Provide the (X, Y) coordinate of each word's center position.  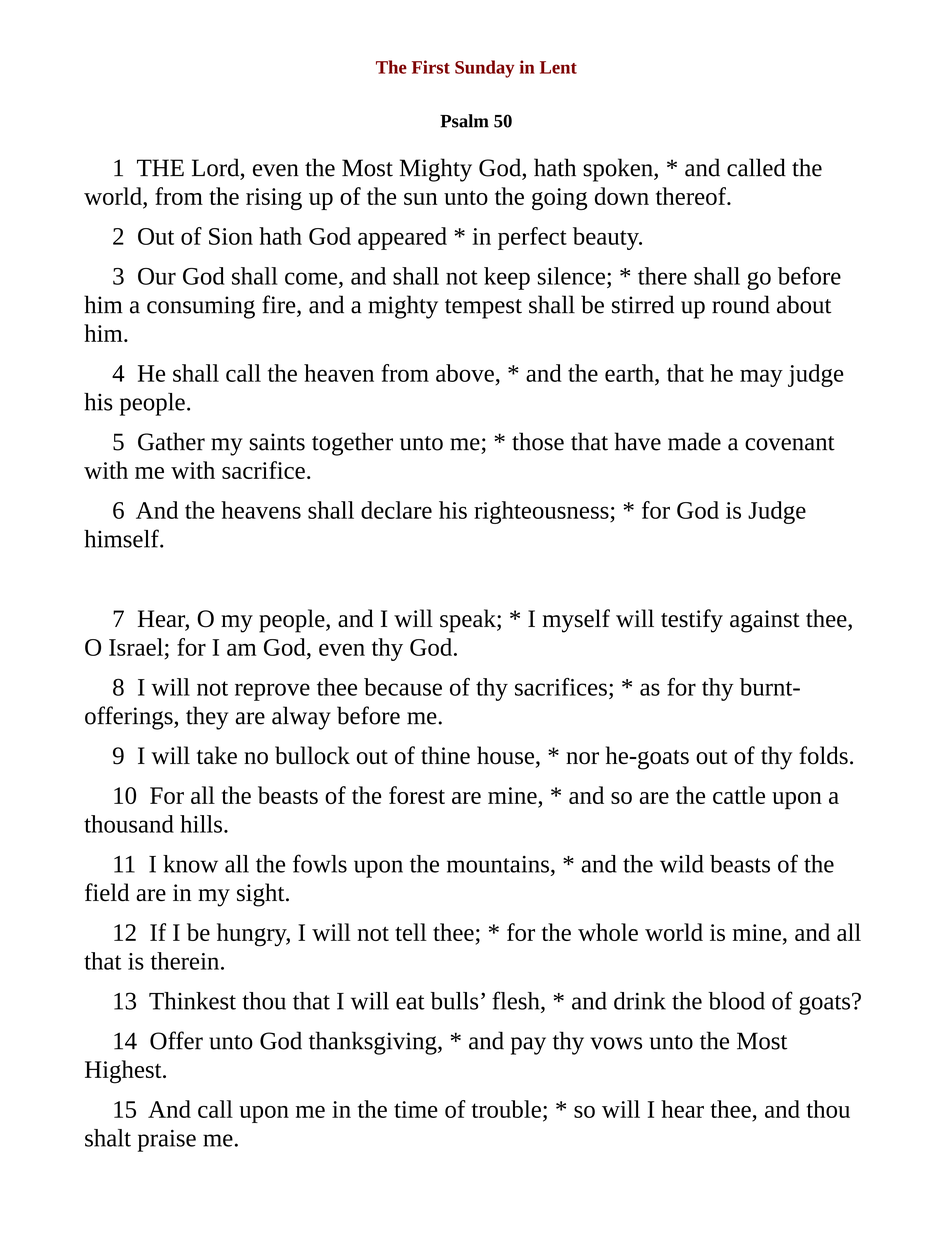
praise (167, 1141)
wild (682, 864)
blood (736, 1001)
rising (274, 199)
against (765, 621)
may (761, 378)
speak (469, 621)
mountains (498, 864)
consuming (201, 307)
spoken (619, 170)
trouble (506, 1109)
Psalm (464, 121)
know (190, 864)
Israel (136, 647)
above (465, 373)
